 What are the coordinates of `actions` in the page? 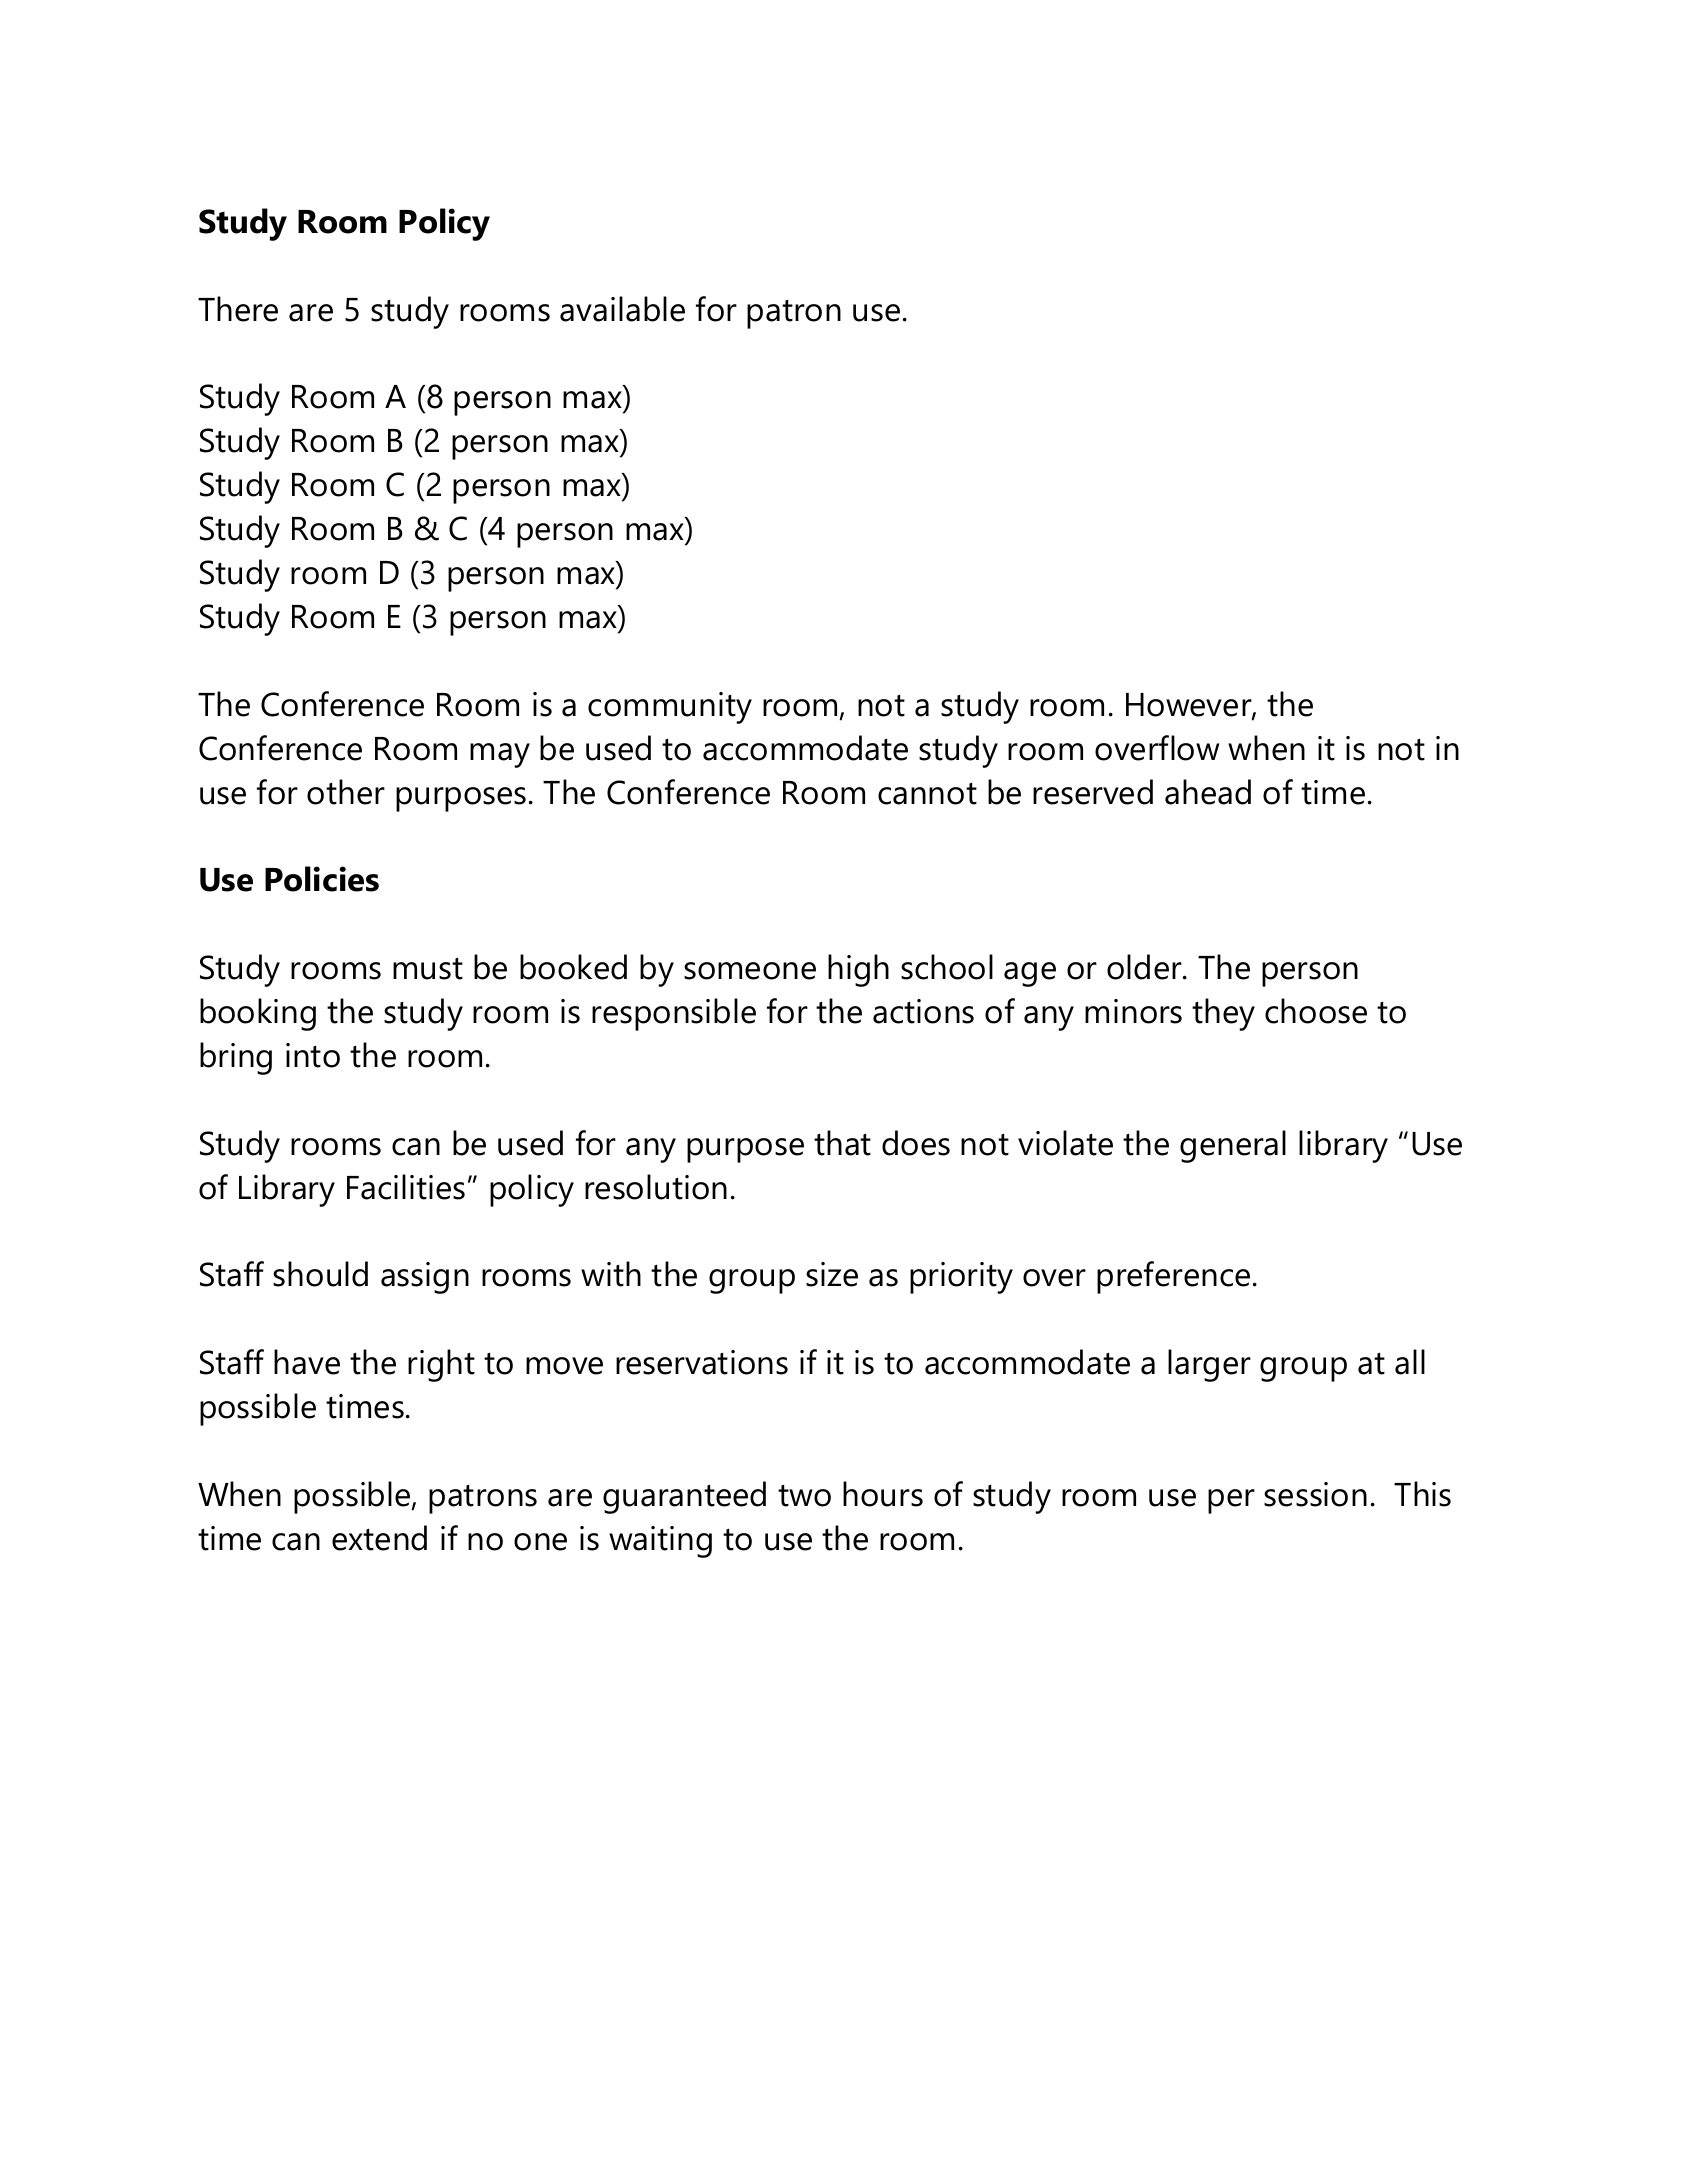 It's located at (923, 1011).
